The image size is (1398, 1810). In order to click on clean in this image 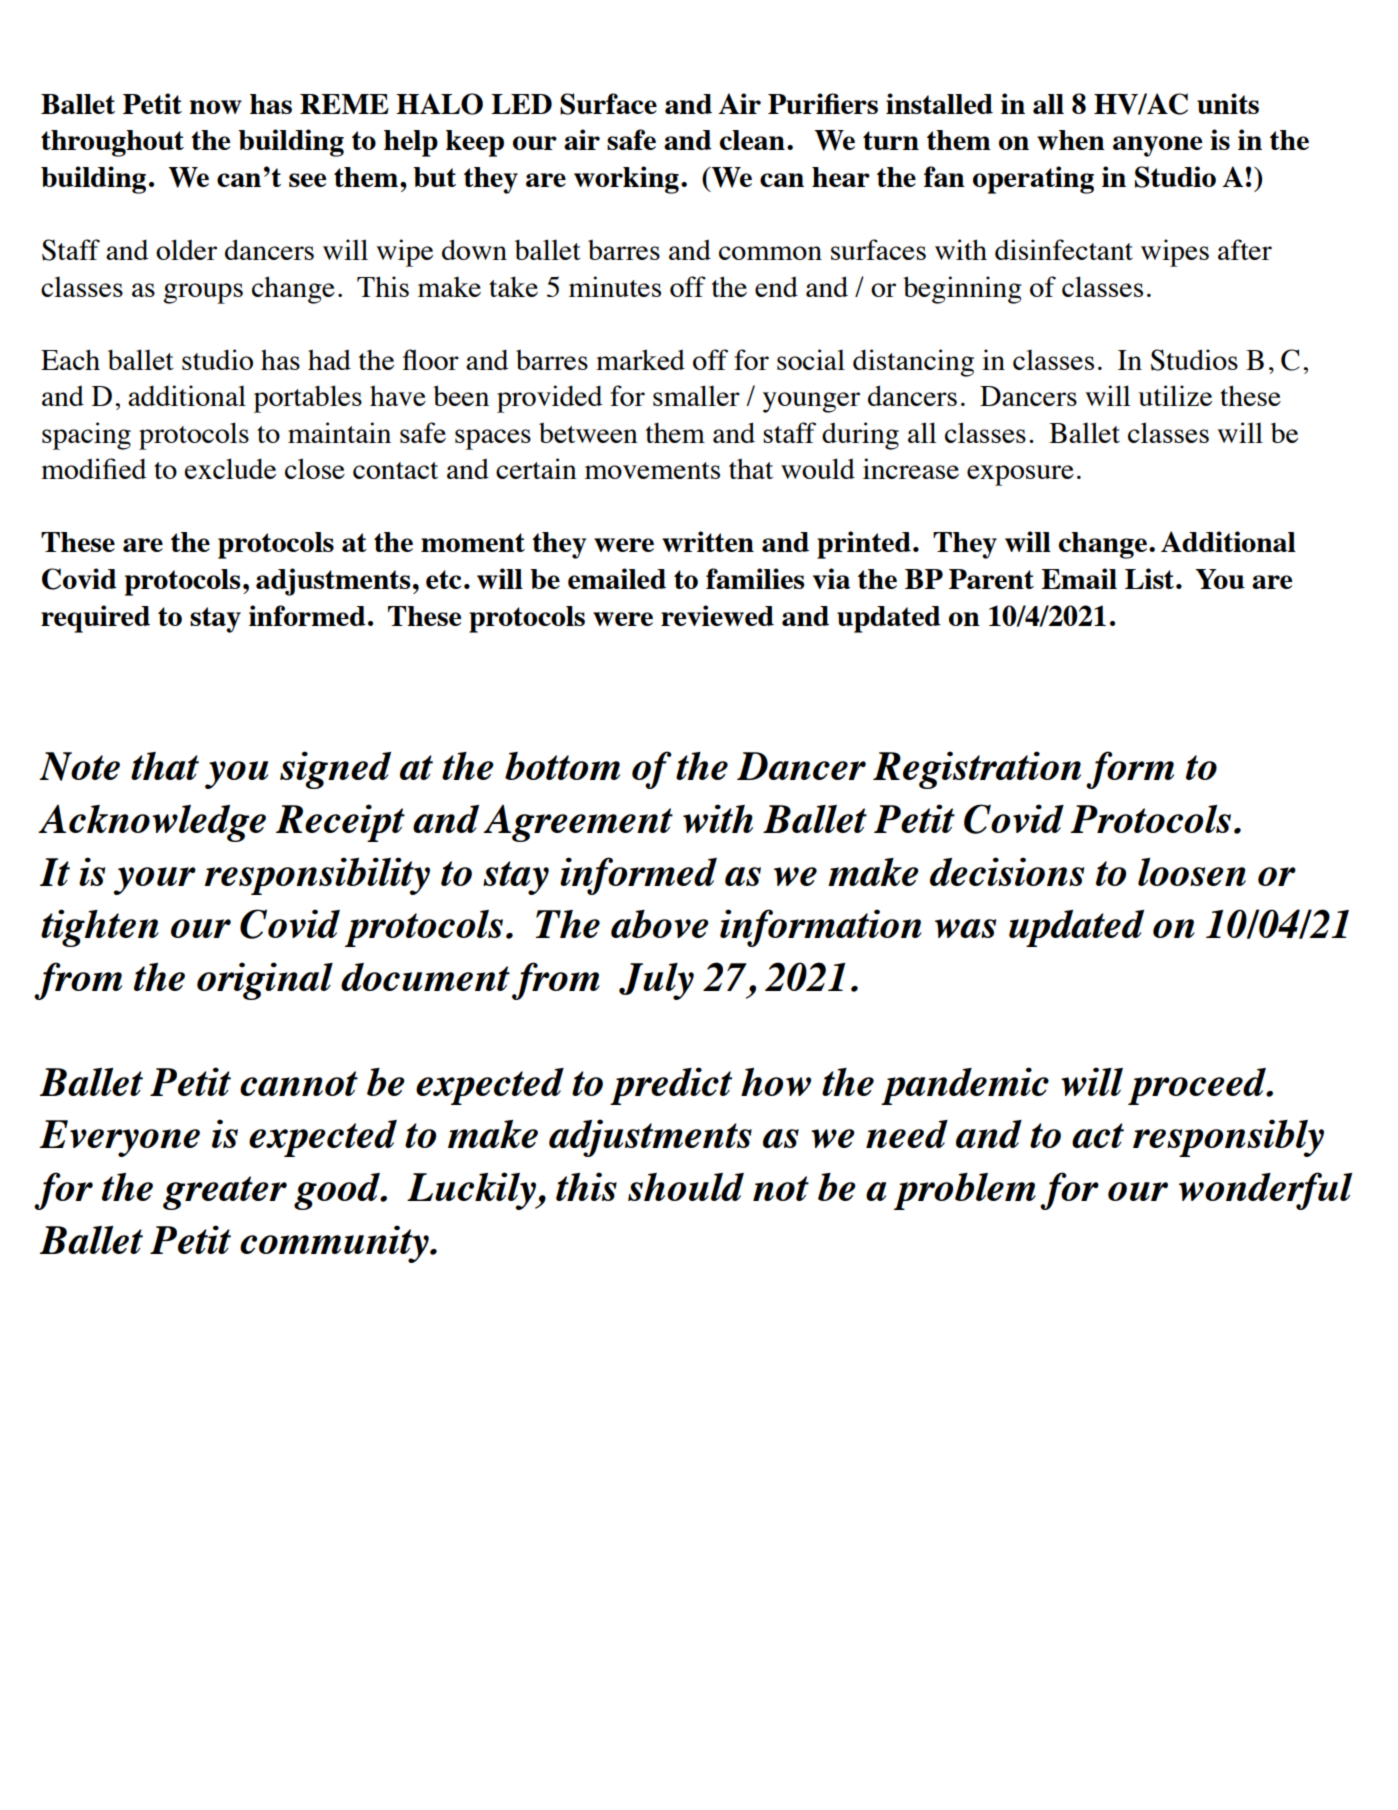, I will do `click(752, 140)`.
